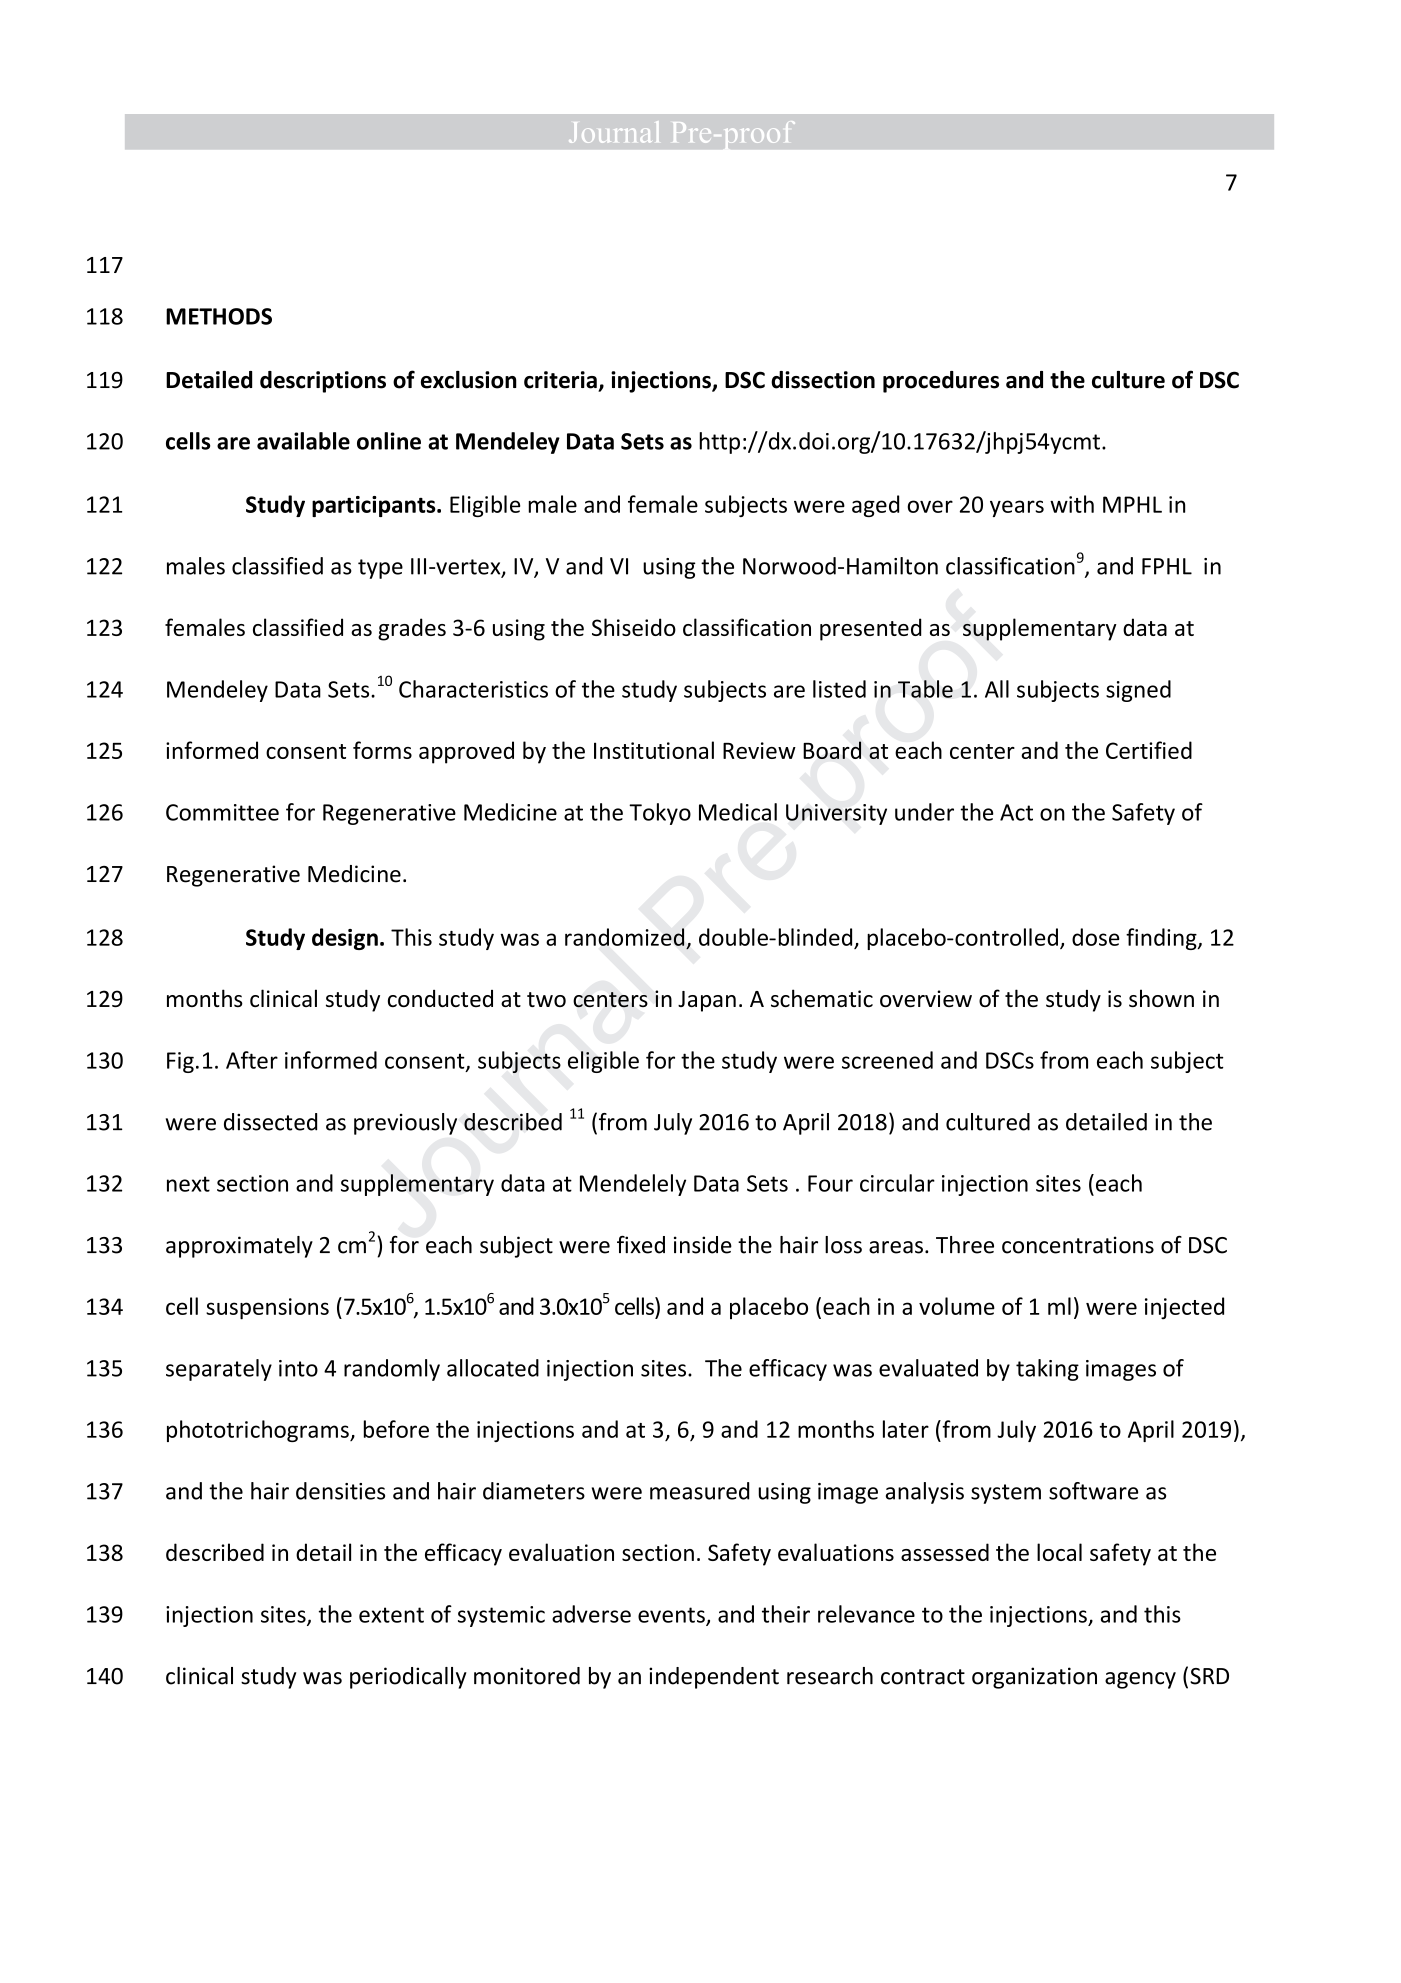 This image has width=1401, height=1983. Describe the element at coordinates (267, 1309) in the image. I see `suspensions` at that location.
